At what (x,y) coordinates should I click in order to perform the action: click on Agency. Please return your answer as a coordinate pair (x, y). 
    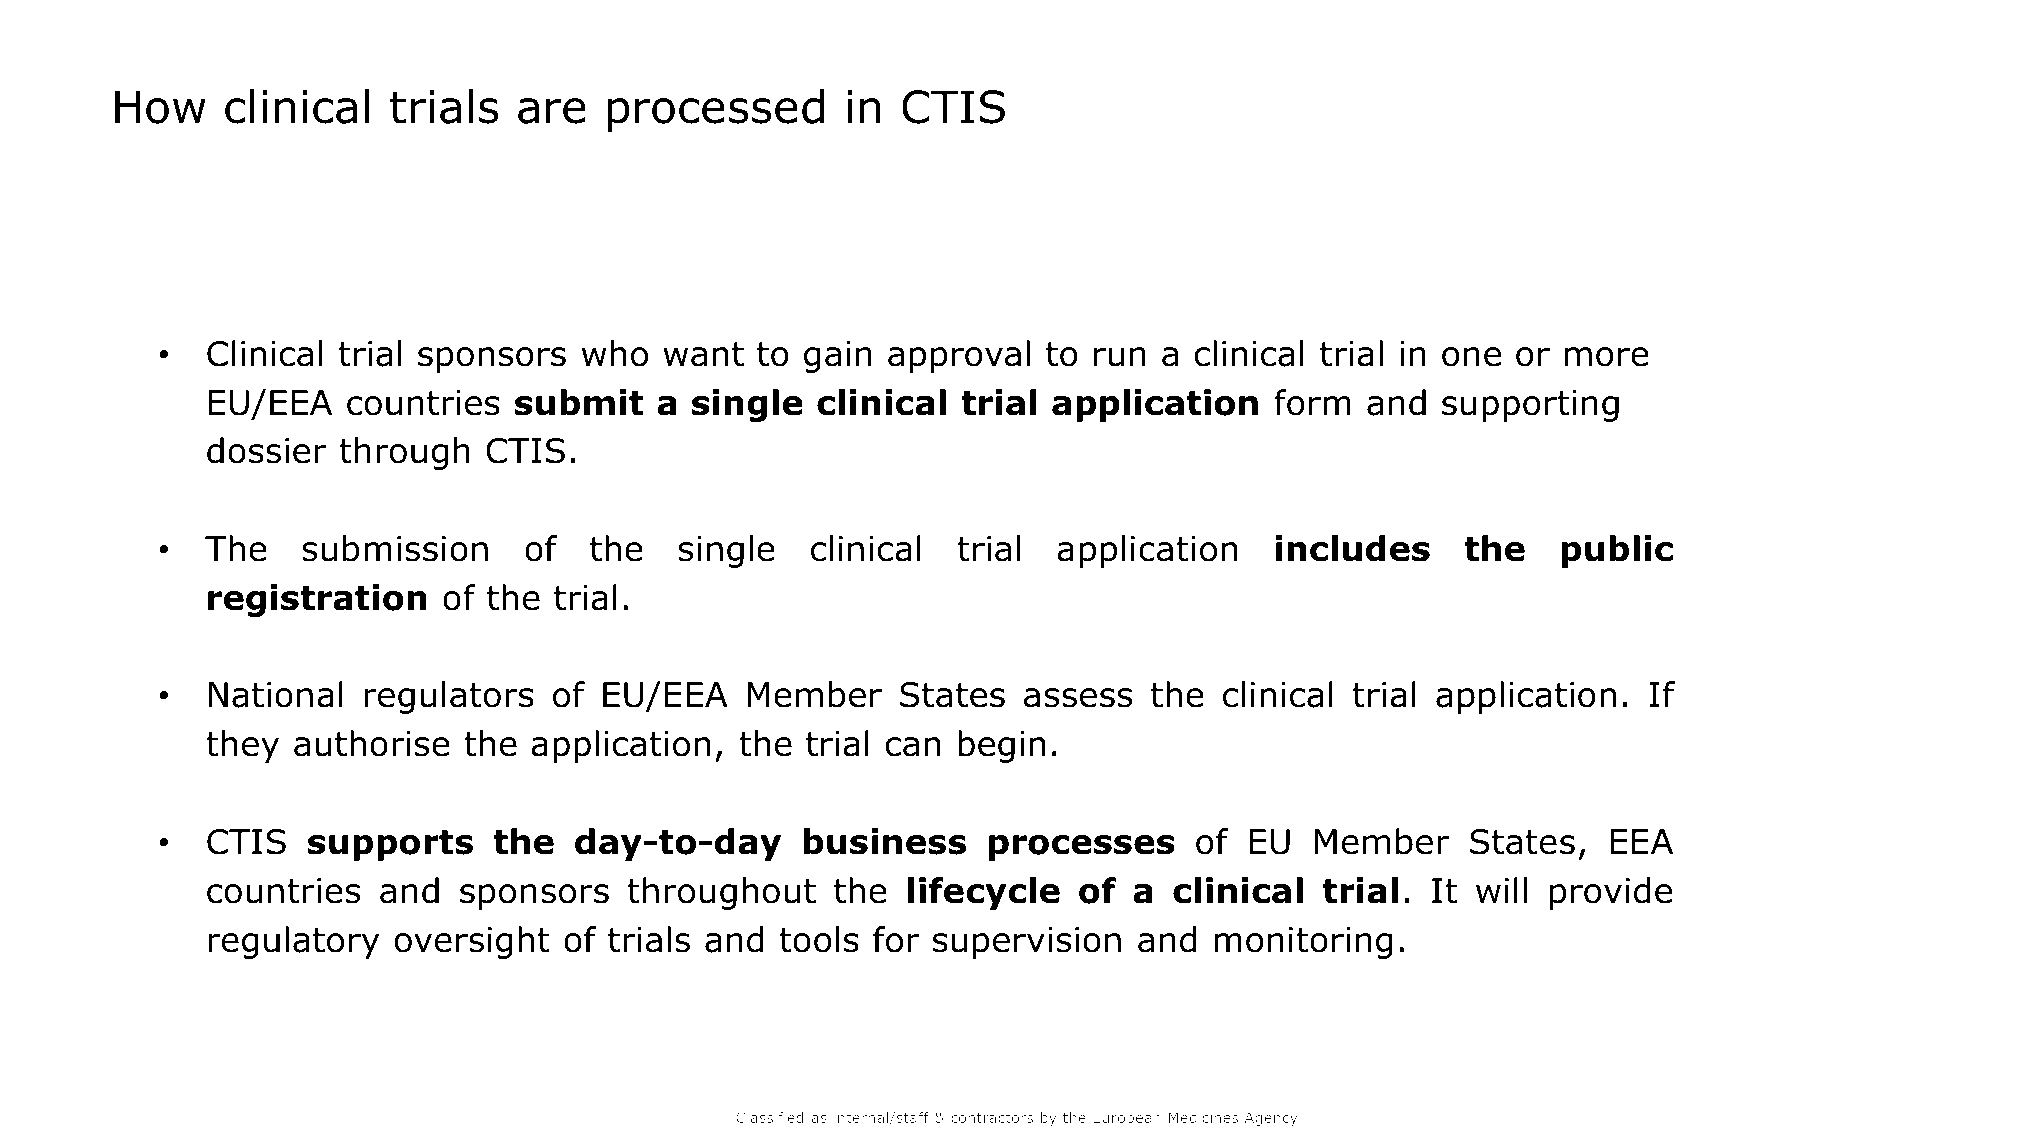
    Looking at the image, I should click on (1271, 1119).
